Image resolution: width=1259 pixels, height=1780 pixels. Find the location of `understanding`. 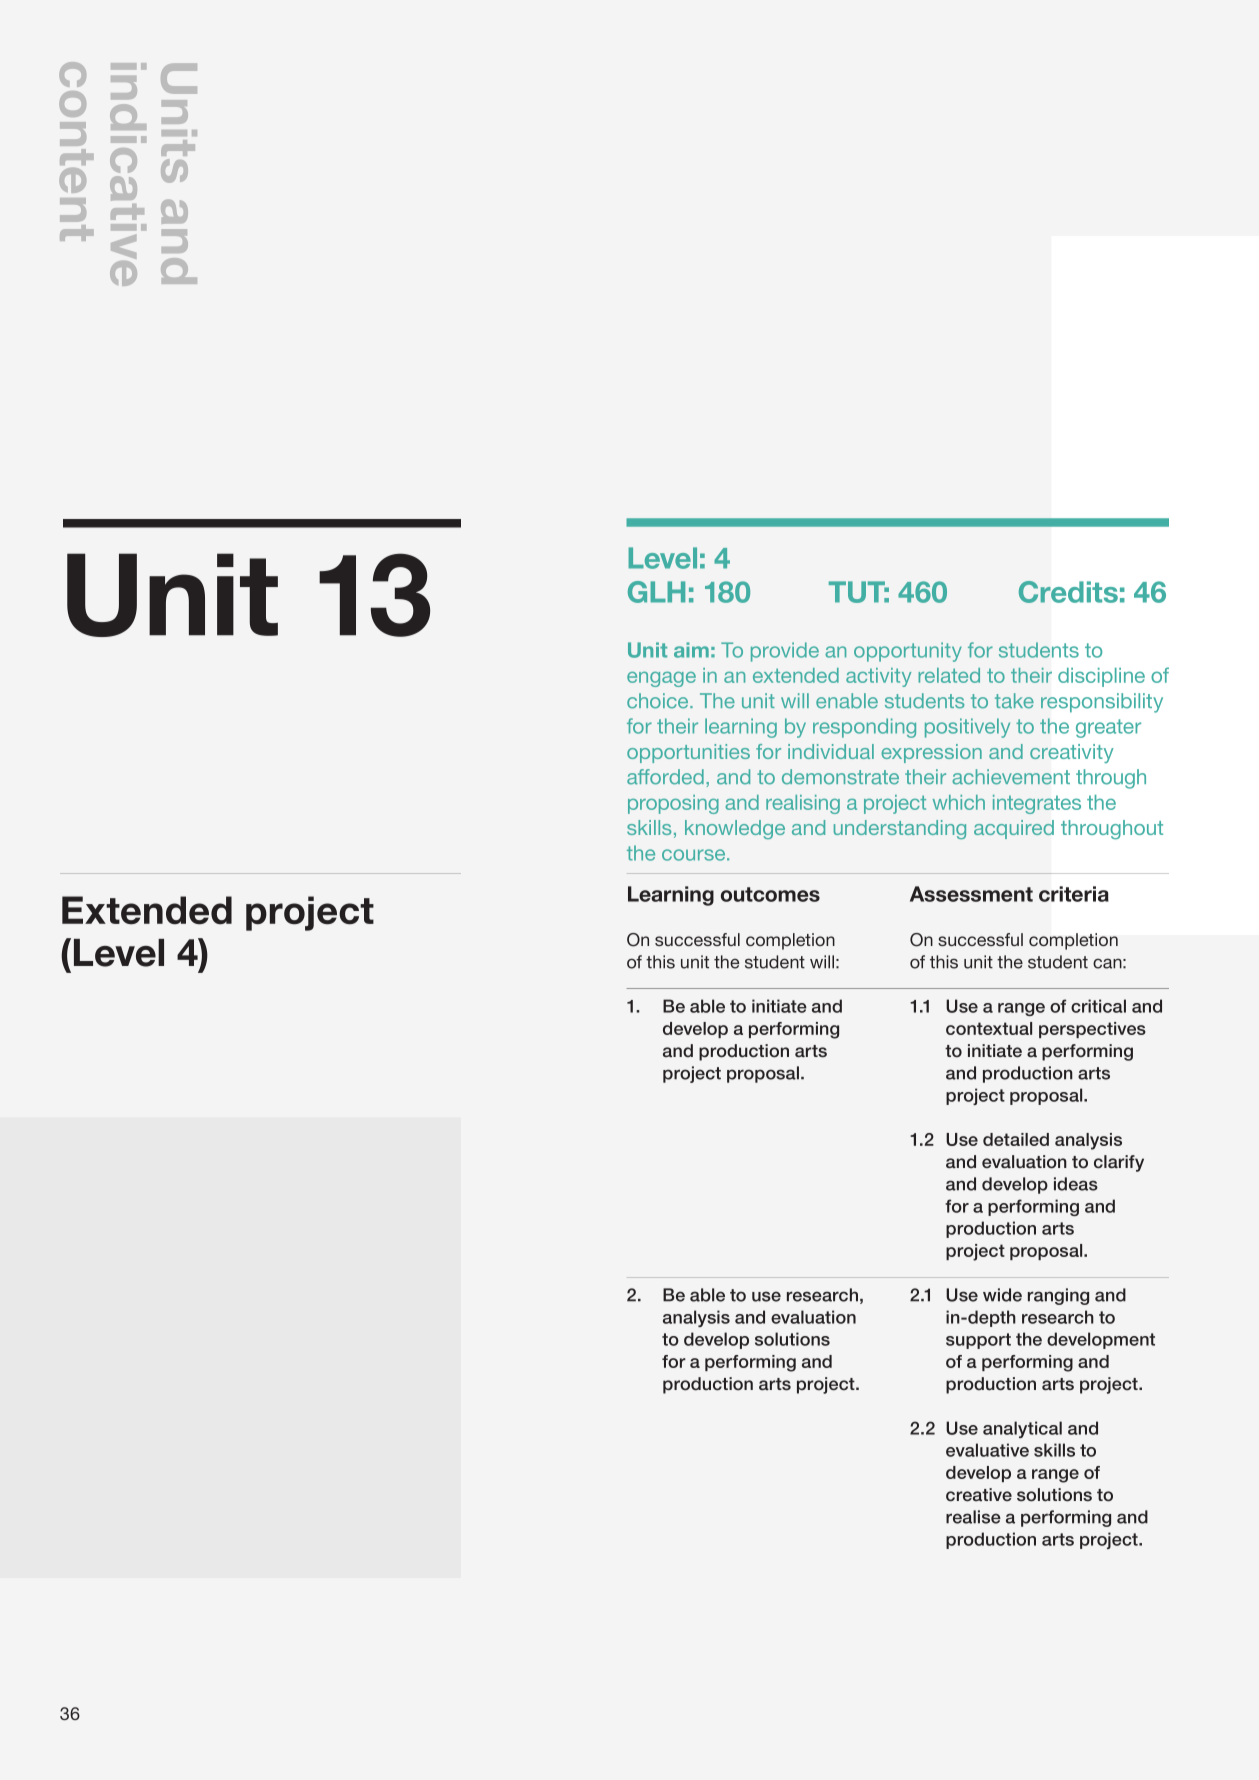

understanding is located at coordinates (900, 829).
